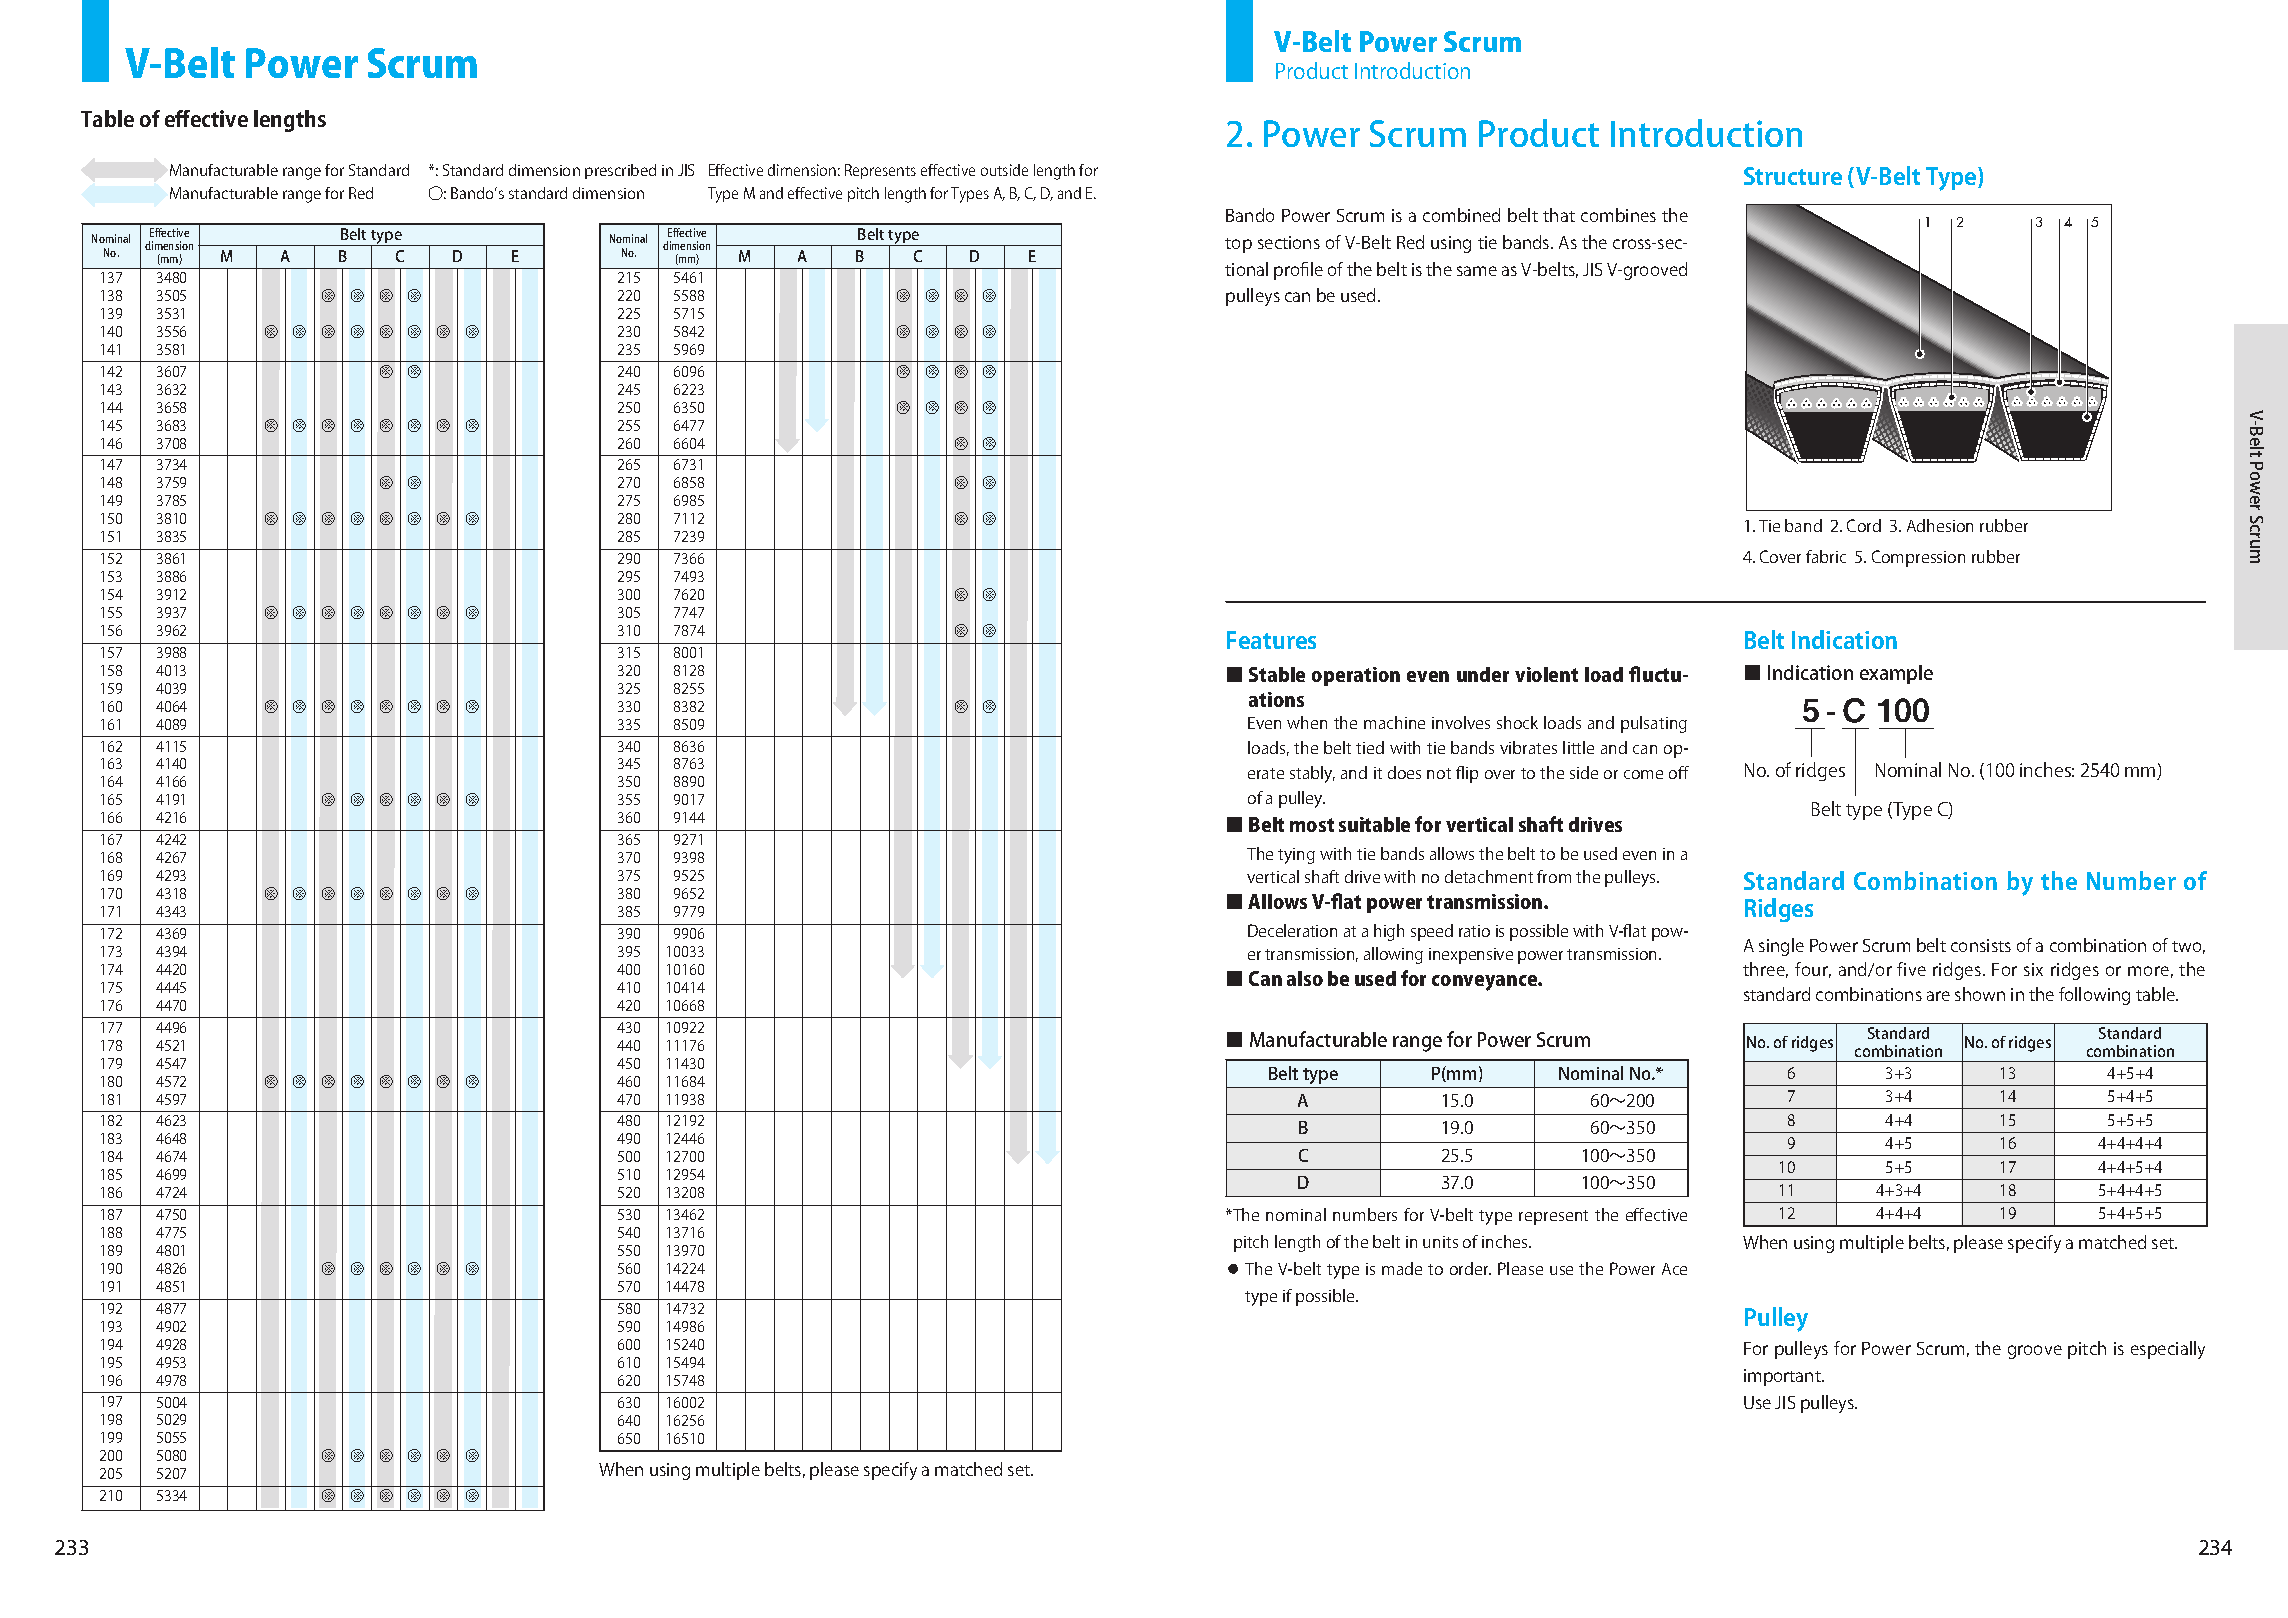 This page has width=2288, height=1618. I want to click on same, so click(1477, 271).
